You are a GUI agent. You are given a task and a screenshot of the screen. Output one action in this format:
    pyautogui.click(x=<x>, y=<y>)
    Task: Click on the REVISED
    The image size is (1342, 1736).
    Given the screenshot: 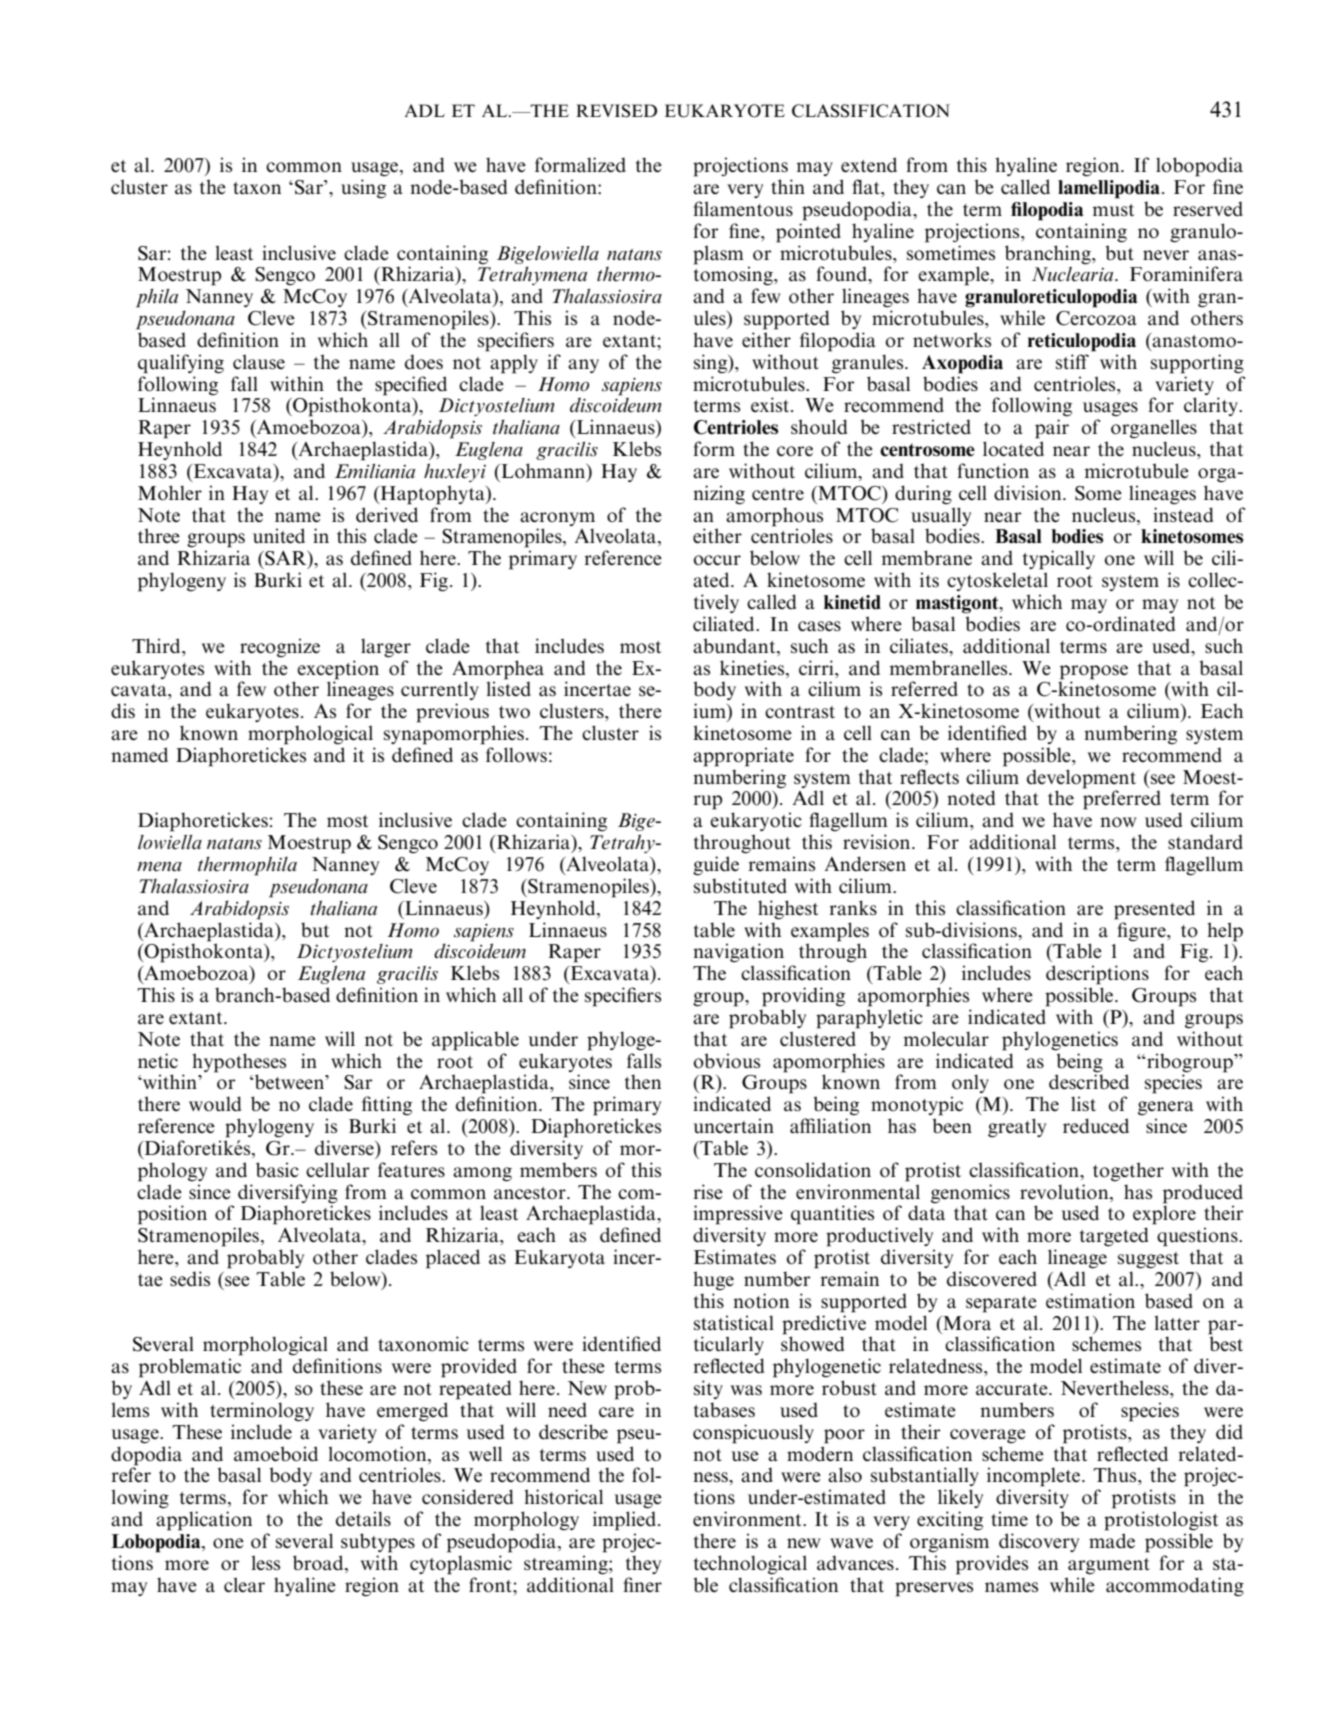 What is the action you would take?
    pyautogui.click(x=616, y=111)
